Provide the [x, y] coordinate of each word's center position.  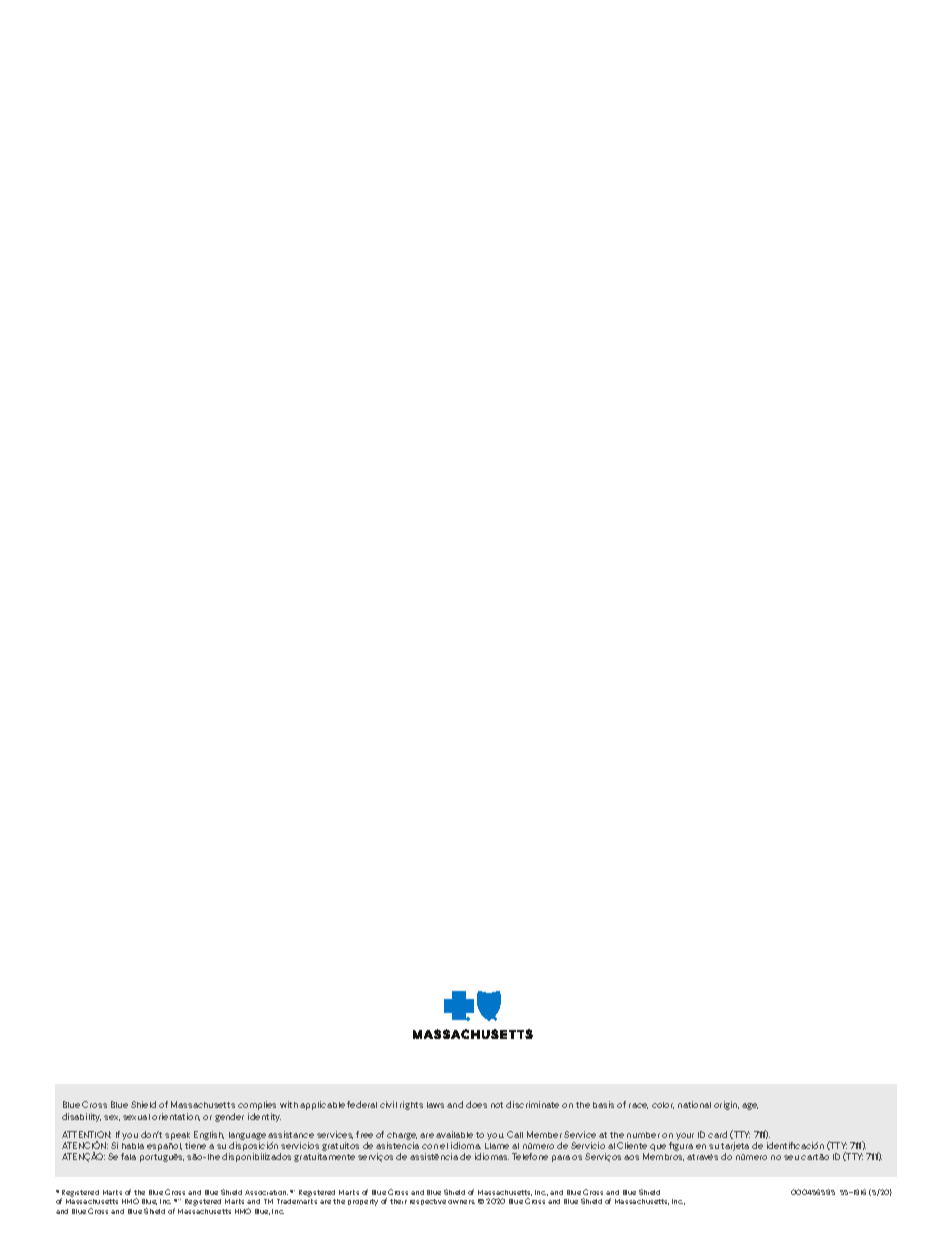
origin [726, 1105]
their [398, 1201]
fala [128, 1156]
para [561, 1158]
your [685, 1136]
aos [631, 1157]
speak [177, 1137]
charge [402, 1137]
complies [257, 1105]
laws [435, 1105]
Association [266, 1192]
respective [428, 1202]
